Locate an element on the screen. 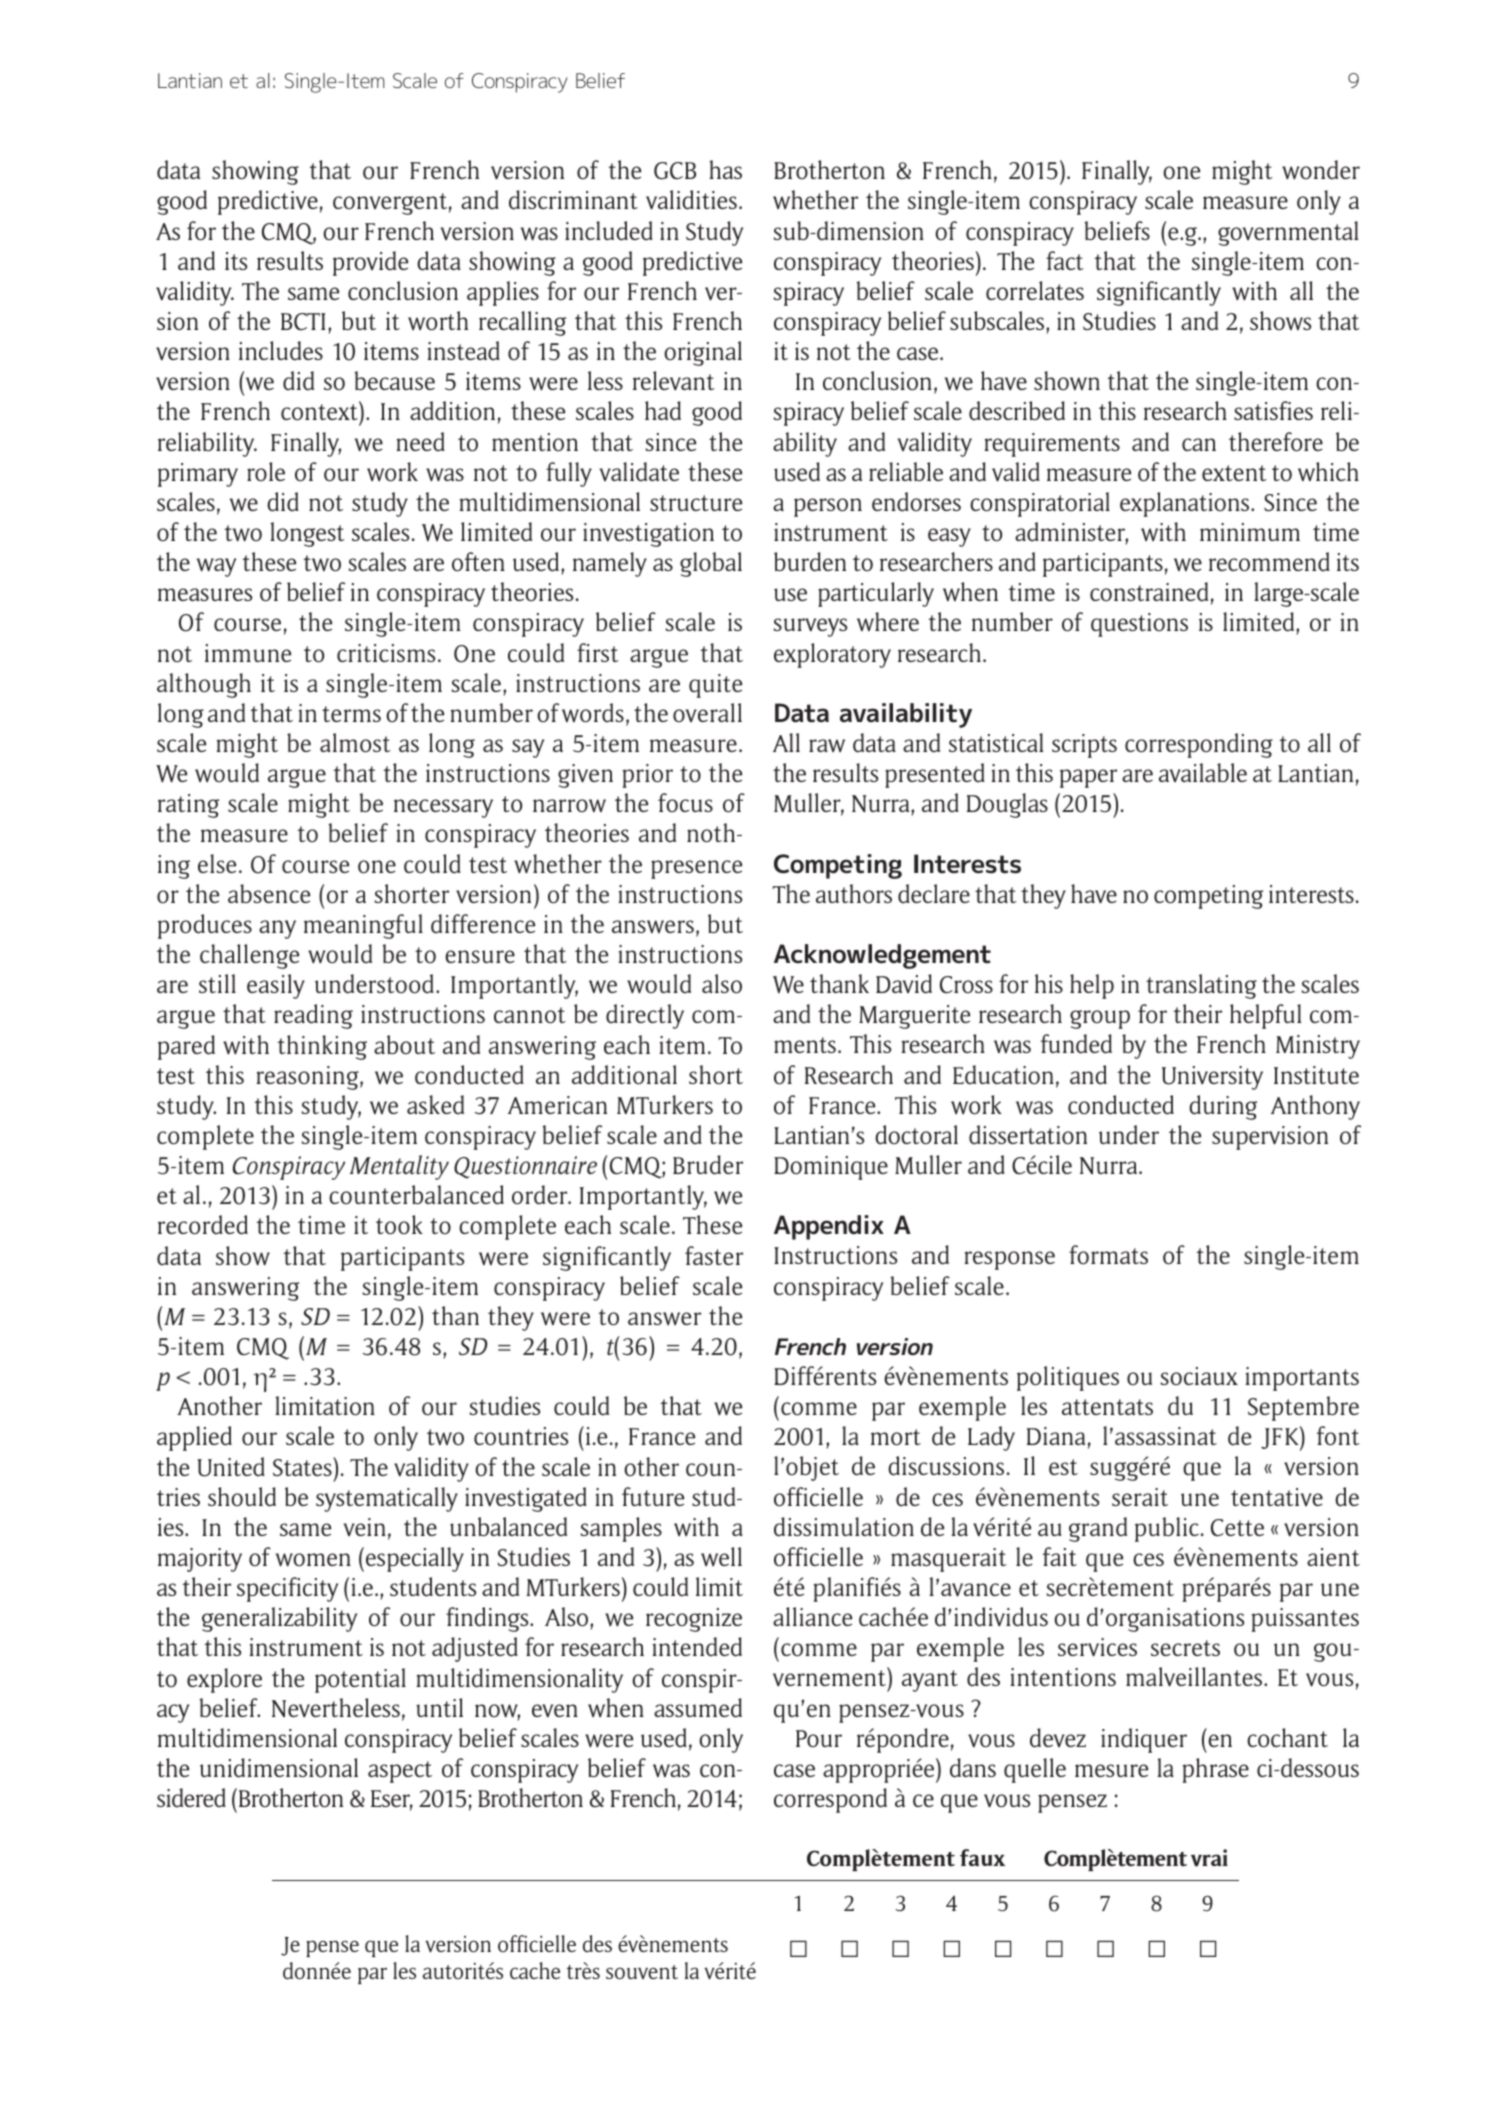 This screenshot has height=2115, width=1495. governmental is located at coordinates (1288, 233).
